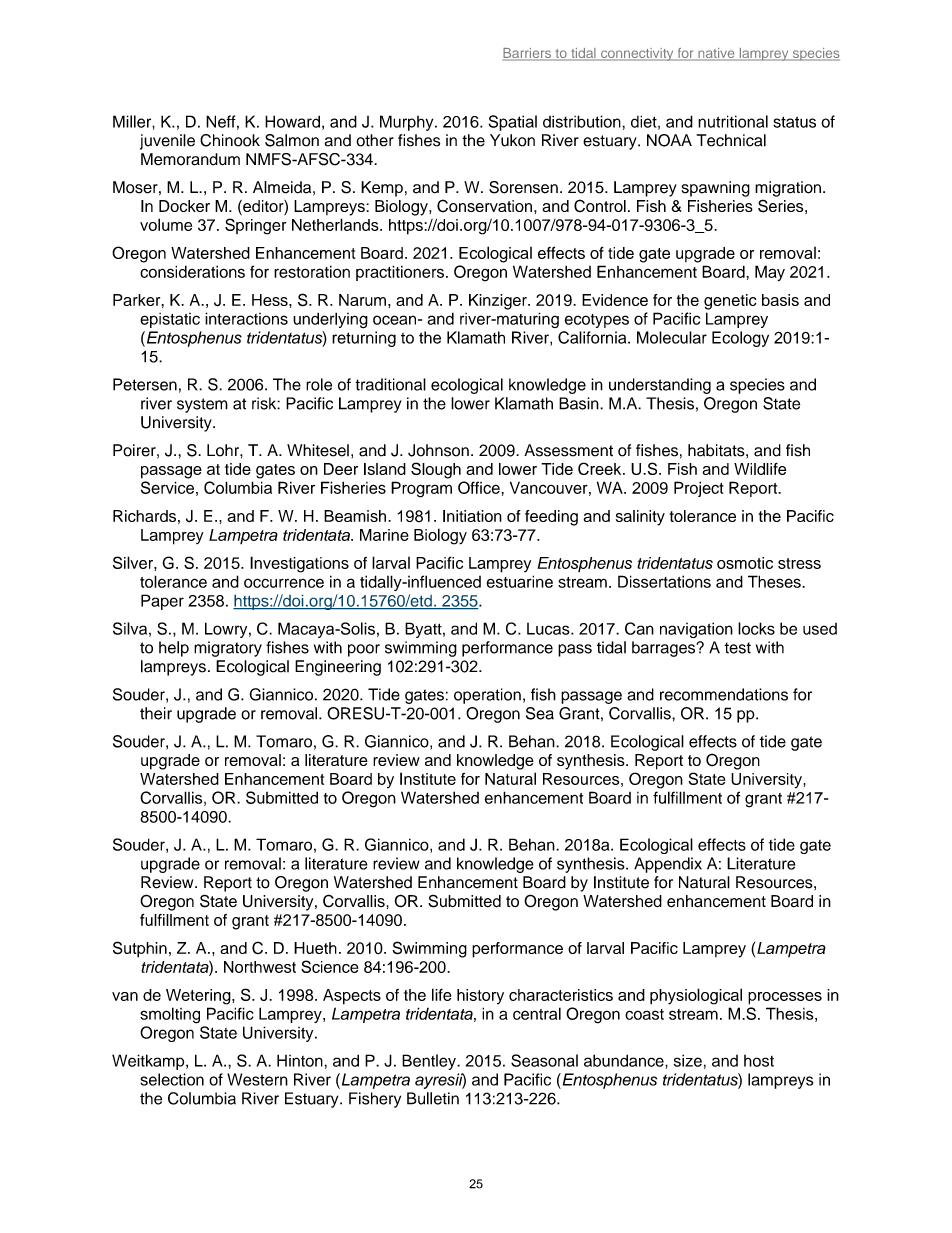 The height and width of the document is (1233, 952). I want to click on operation, so click(487, 696).
